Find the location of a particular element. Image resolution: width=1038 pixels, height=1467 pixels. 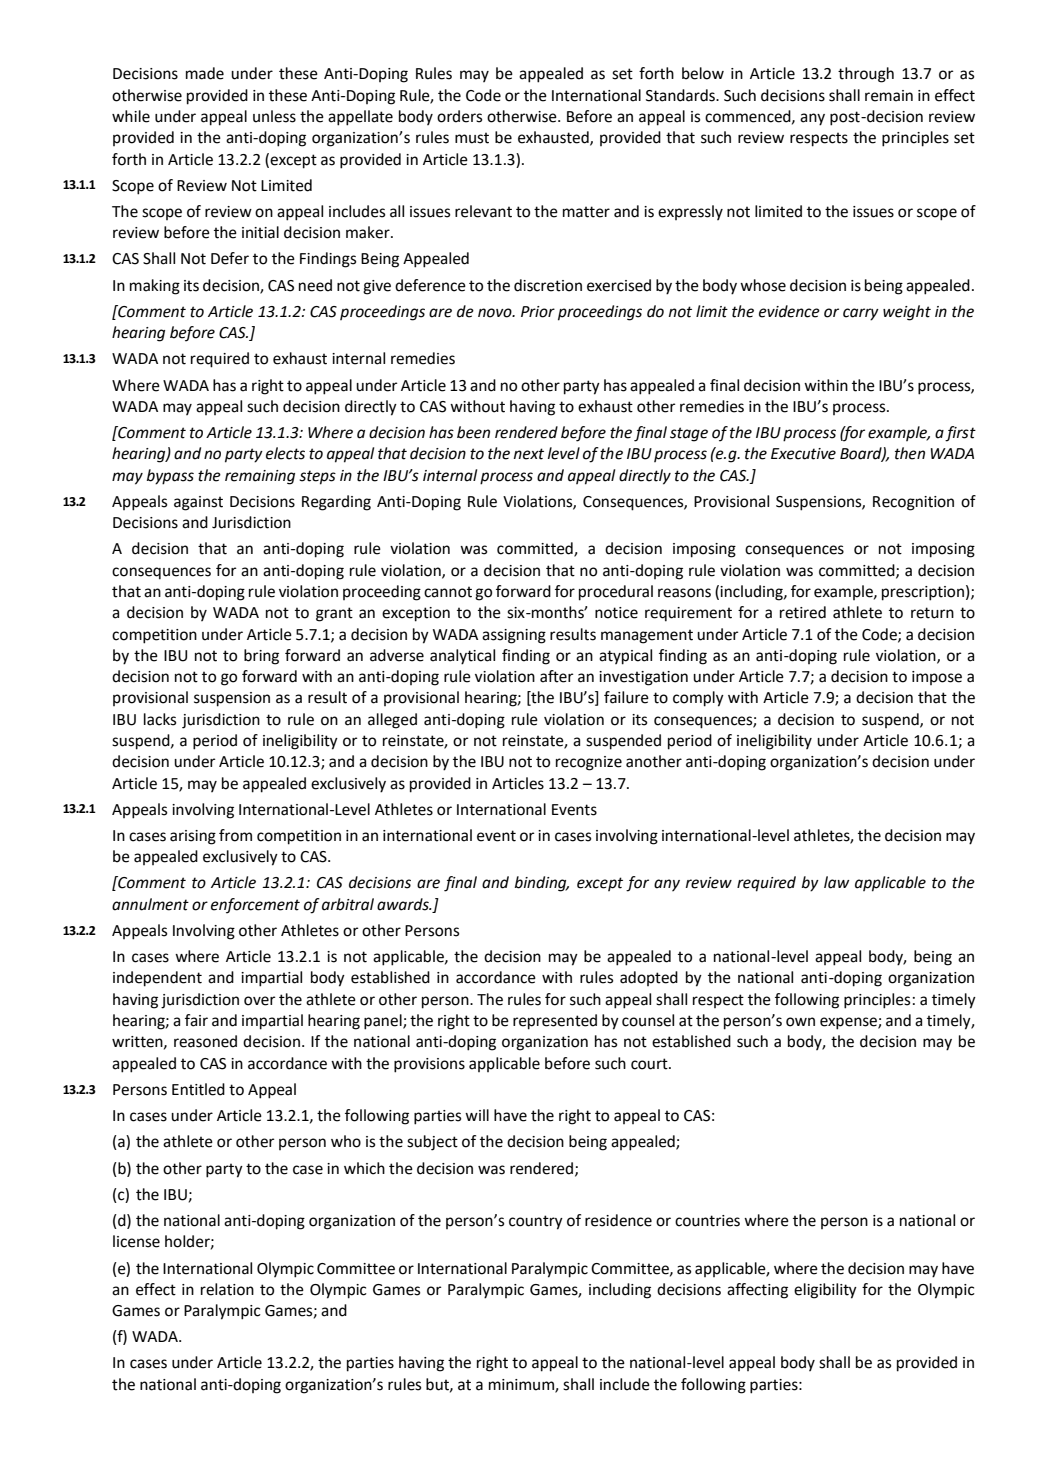

relation is located at coordinates (227, 1289).
